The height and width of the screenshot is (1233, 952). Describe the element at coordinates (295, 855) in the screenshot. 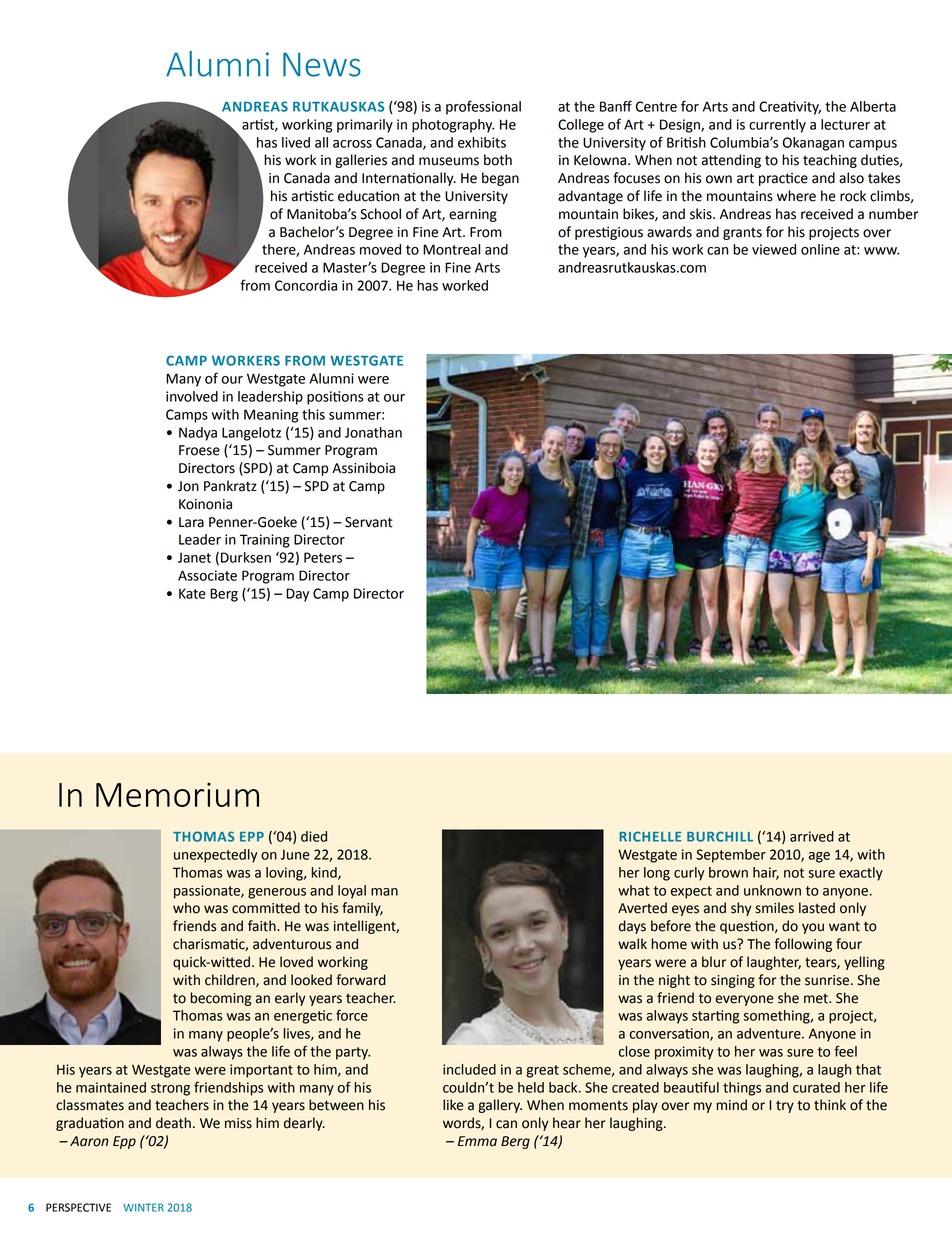

I see `June` at that location.
